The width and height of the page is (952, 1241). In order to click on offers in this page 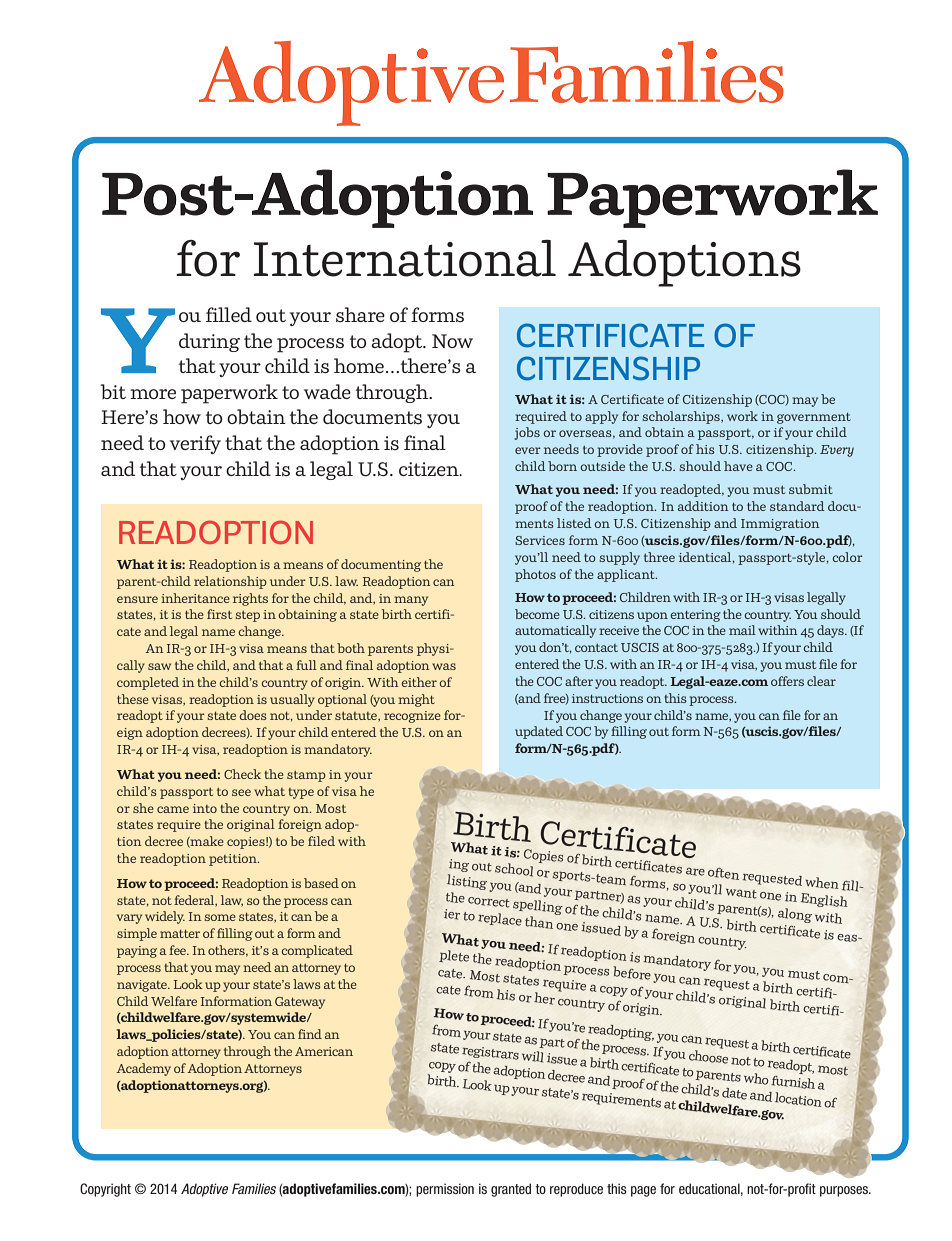, I will do `click(787, 681)`.
